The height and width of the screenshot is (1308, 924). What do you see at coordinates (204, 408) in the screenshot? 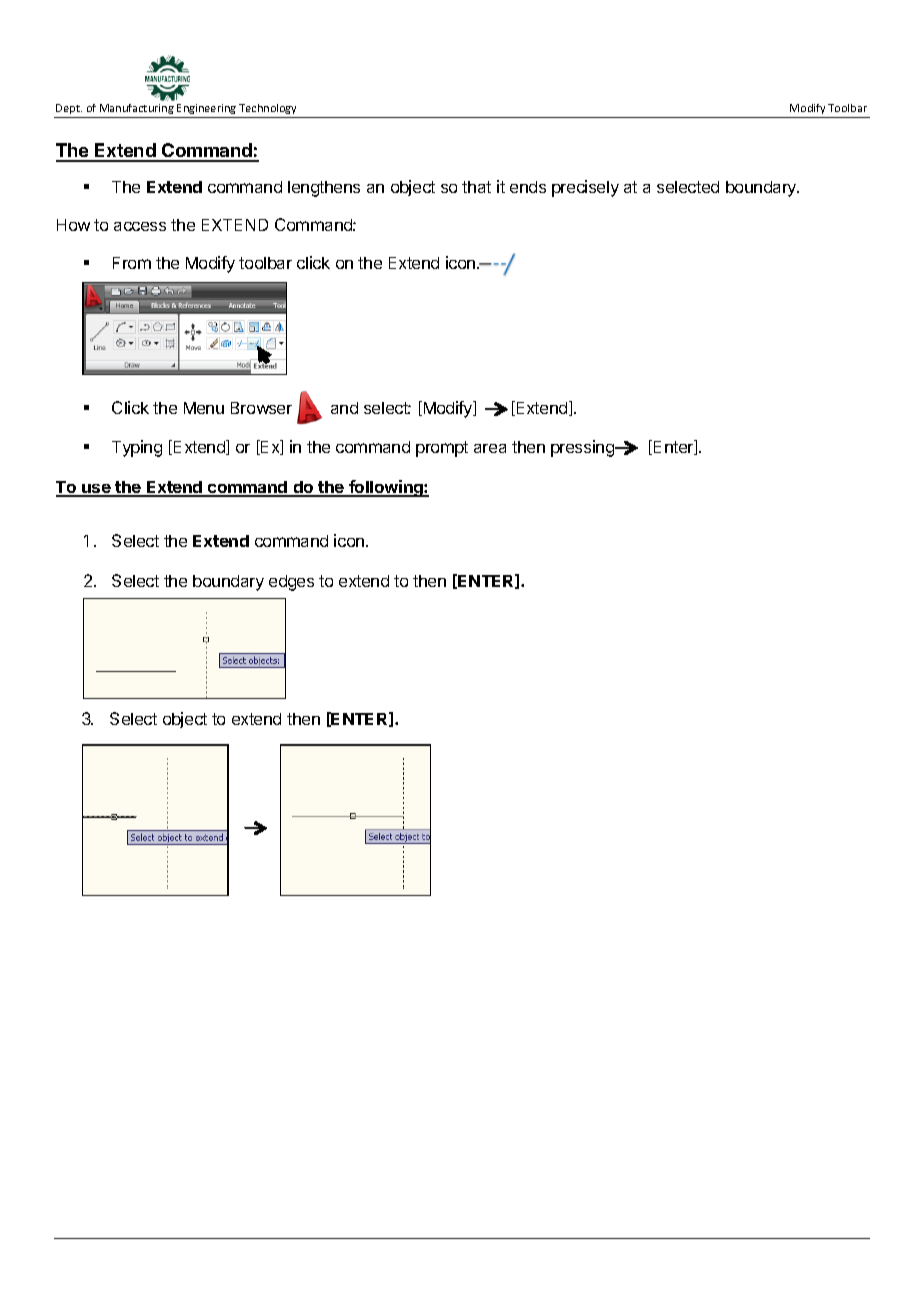
I see `Menu` at bounding box center [204, 408].
